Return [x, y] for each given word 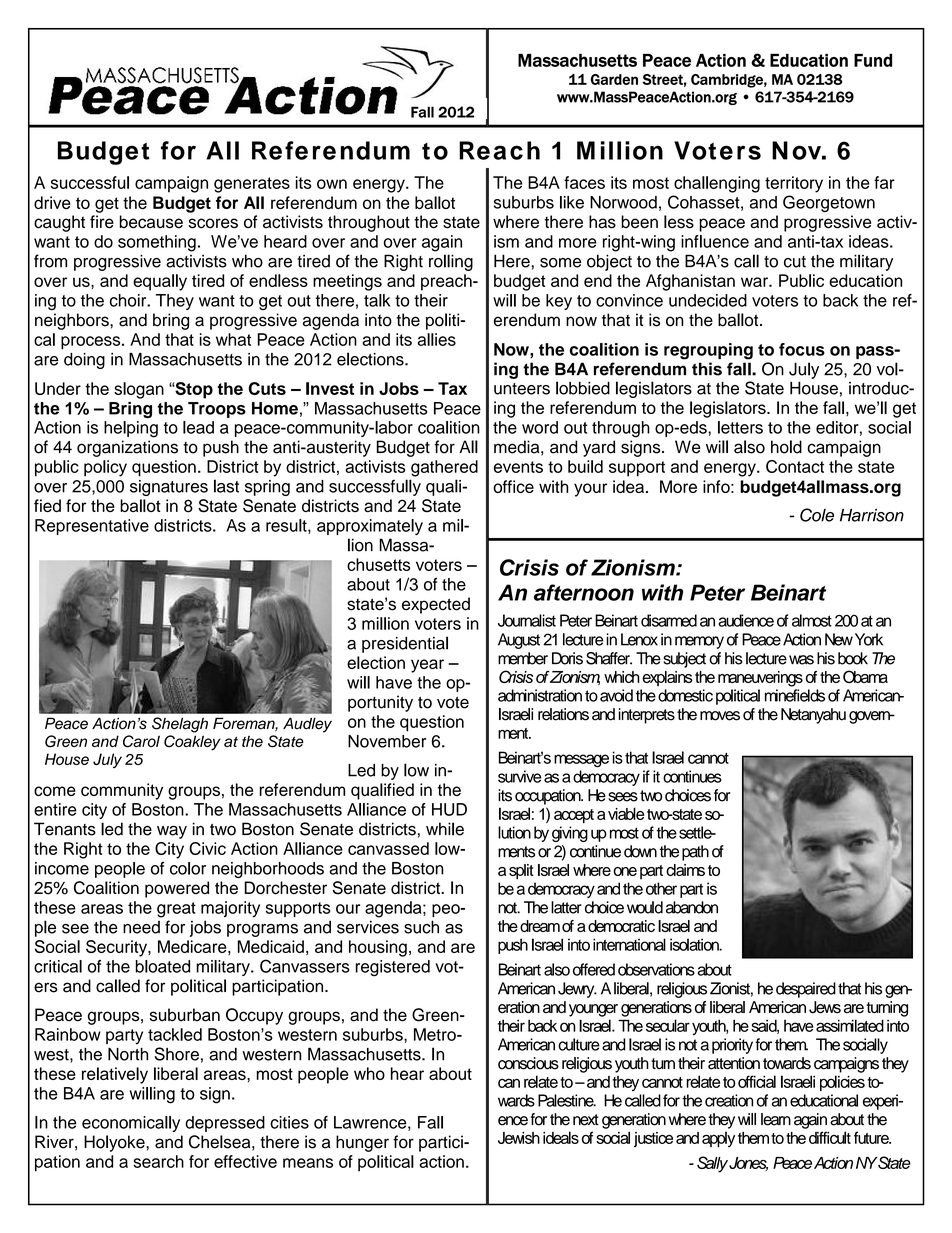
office [513, 486]
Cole [817, 515]
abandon [692, 907]
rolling [451, 262]
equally [160, 282]
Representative [92, 527]
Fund [873, 60]
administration [540, 695]
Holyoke [115, 1143]
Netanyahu [813, 716]
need [141, 927]
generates [252, 185]
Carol [141, 741]
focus [802, 349]
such [421, 927]
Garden [614, 79]
